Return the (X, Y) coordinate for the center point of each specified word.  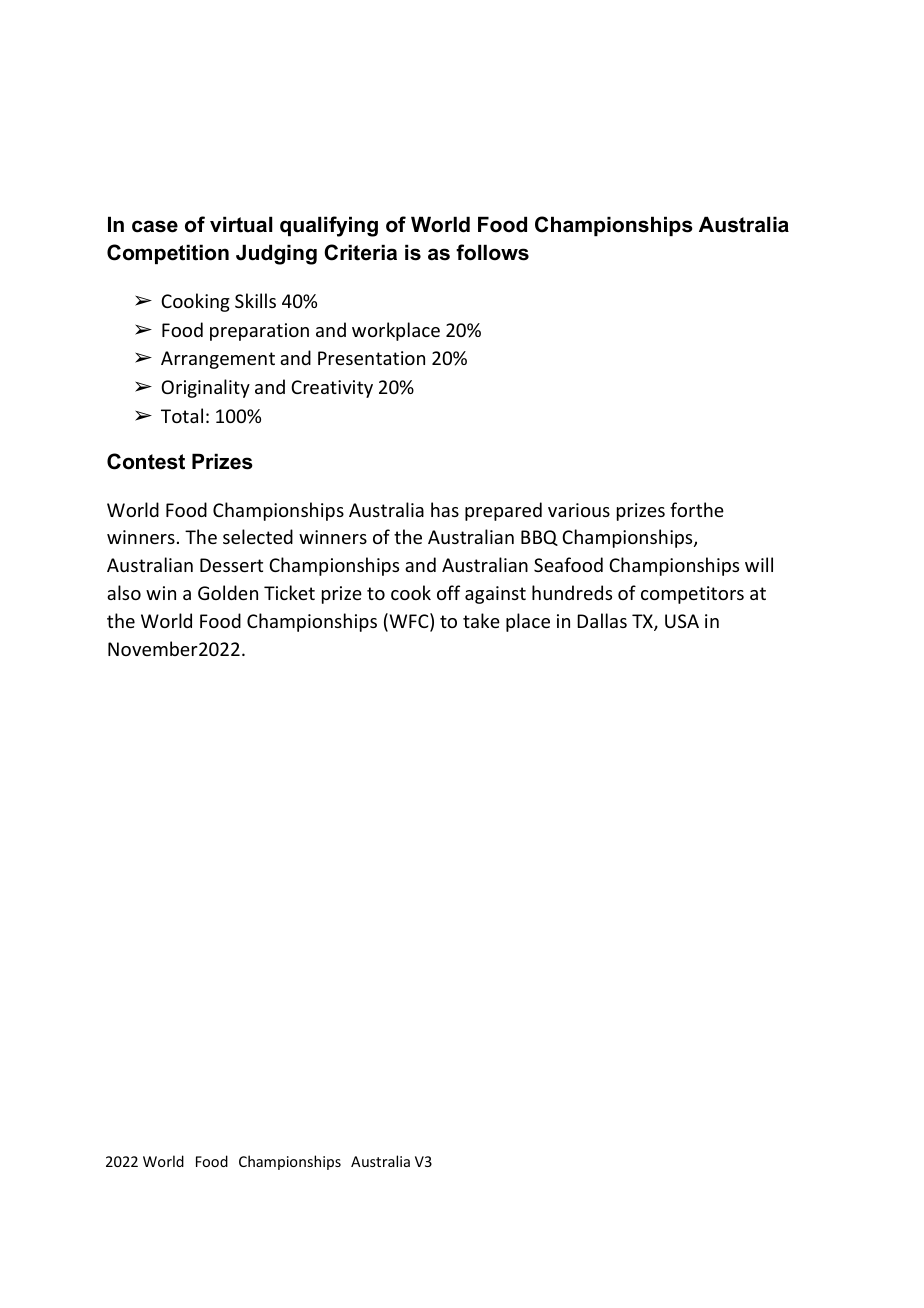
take (481, 620)
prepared (503, 511)
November (153, 648)
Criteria (360, 252)
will (759, 564)
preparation (259, 332)
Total (182, 415)
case (155, 226)
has (445, 509)
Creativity (332, 389)
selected (258, 536)
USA (682, 621)
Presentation (371, 358)
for (682, 509)
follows (492, 252)
